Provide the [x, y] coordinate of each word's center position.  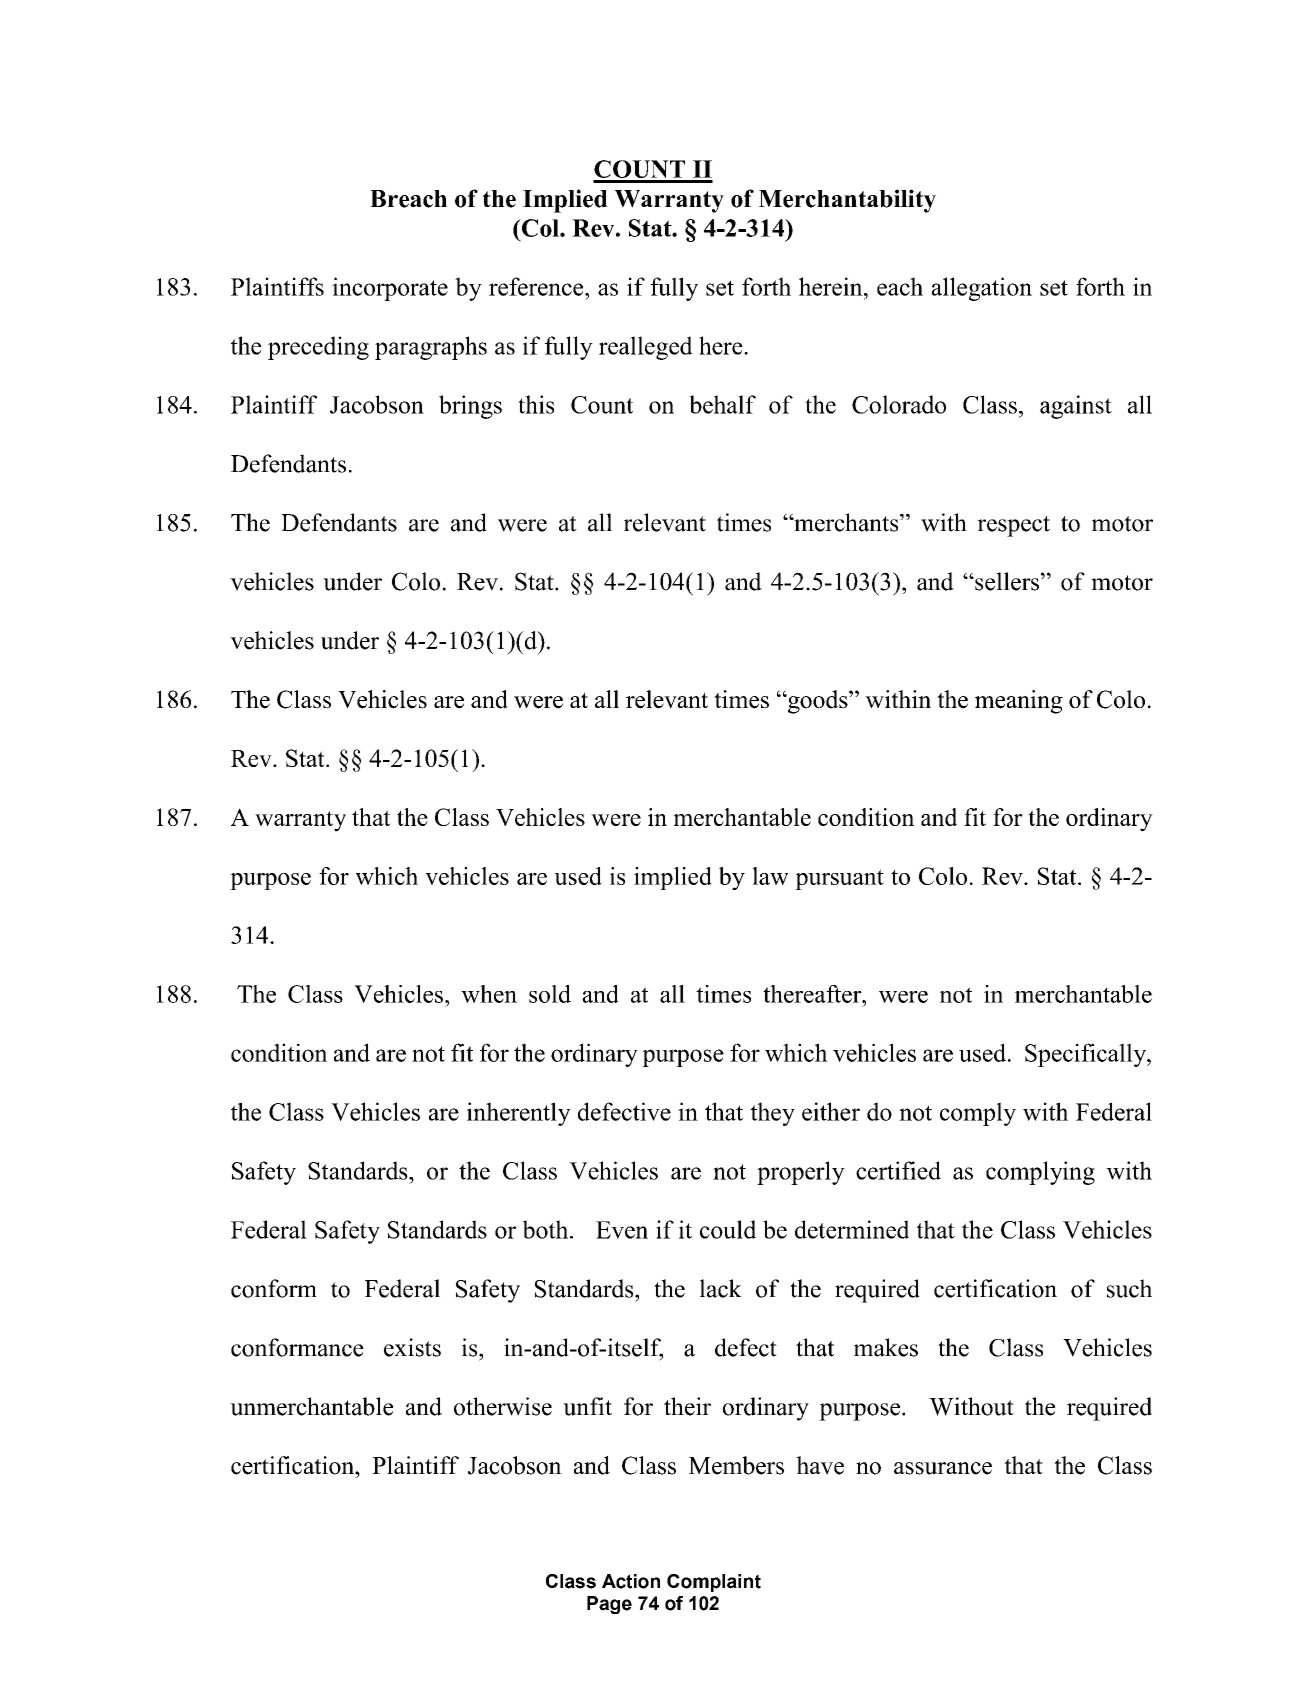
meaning [1019, 702]
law [770, 876]
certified [898, 1170]
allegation [982, 289]
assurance [943, 1468]
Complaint [714, 1583]
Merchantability [847, 201]
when [489, 994]
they [772, 1114]
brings [470, 407]
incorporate [390, 289]
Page [609, 1605]
